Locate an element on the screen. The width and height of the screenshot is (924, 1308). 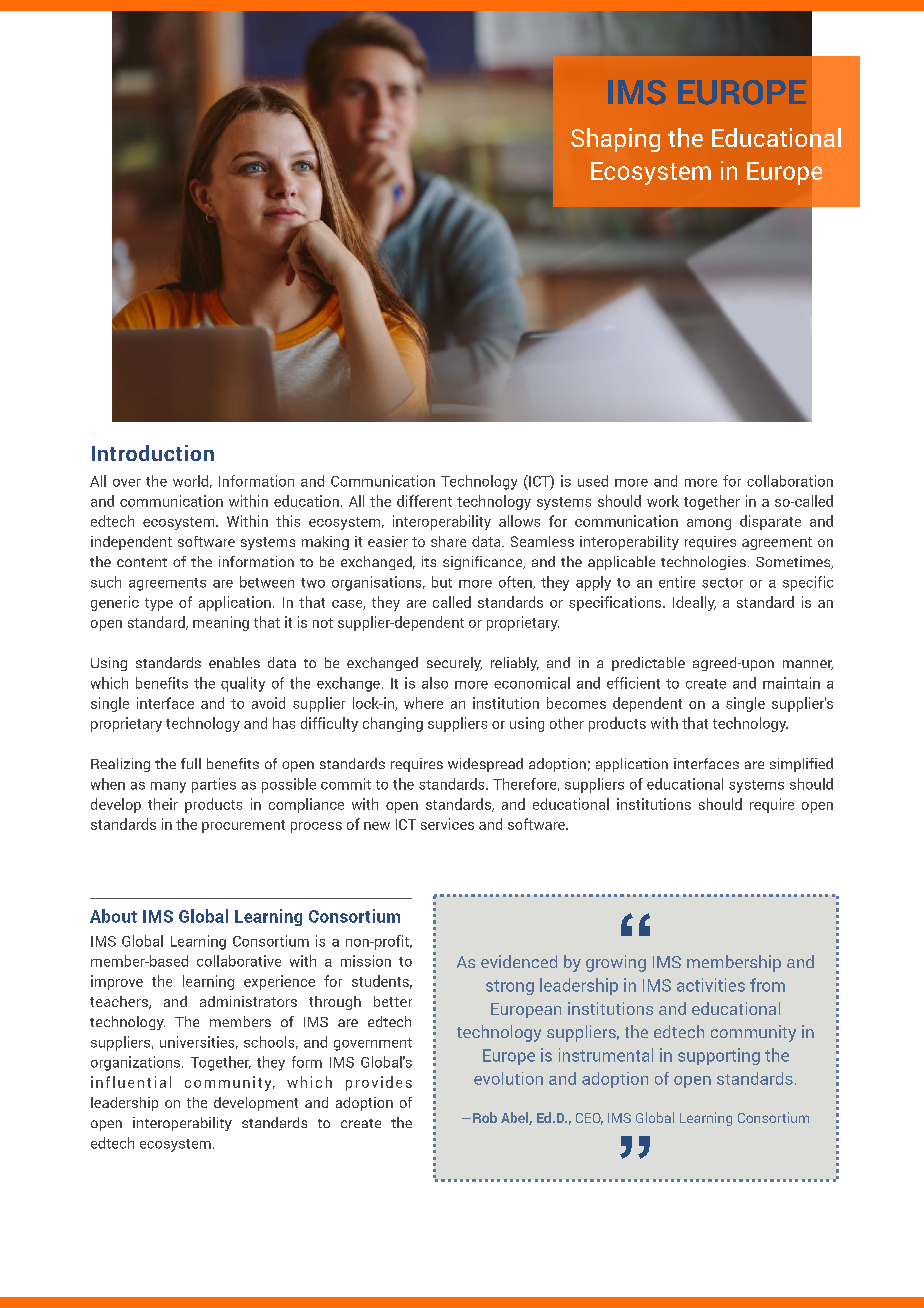
Ideally is located at coordinates (694, 603).
